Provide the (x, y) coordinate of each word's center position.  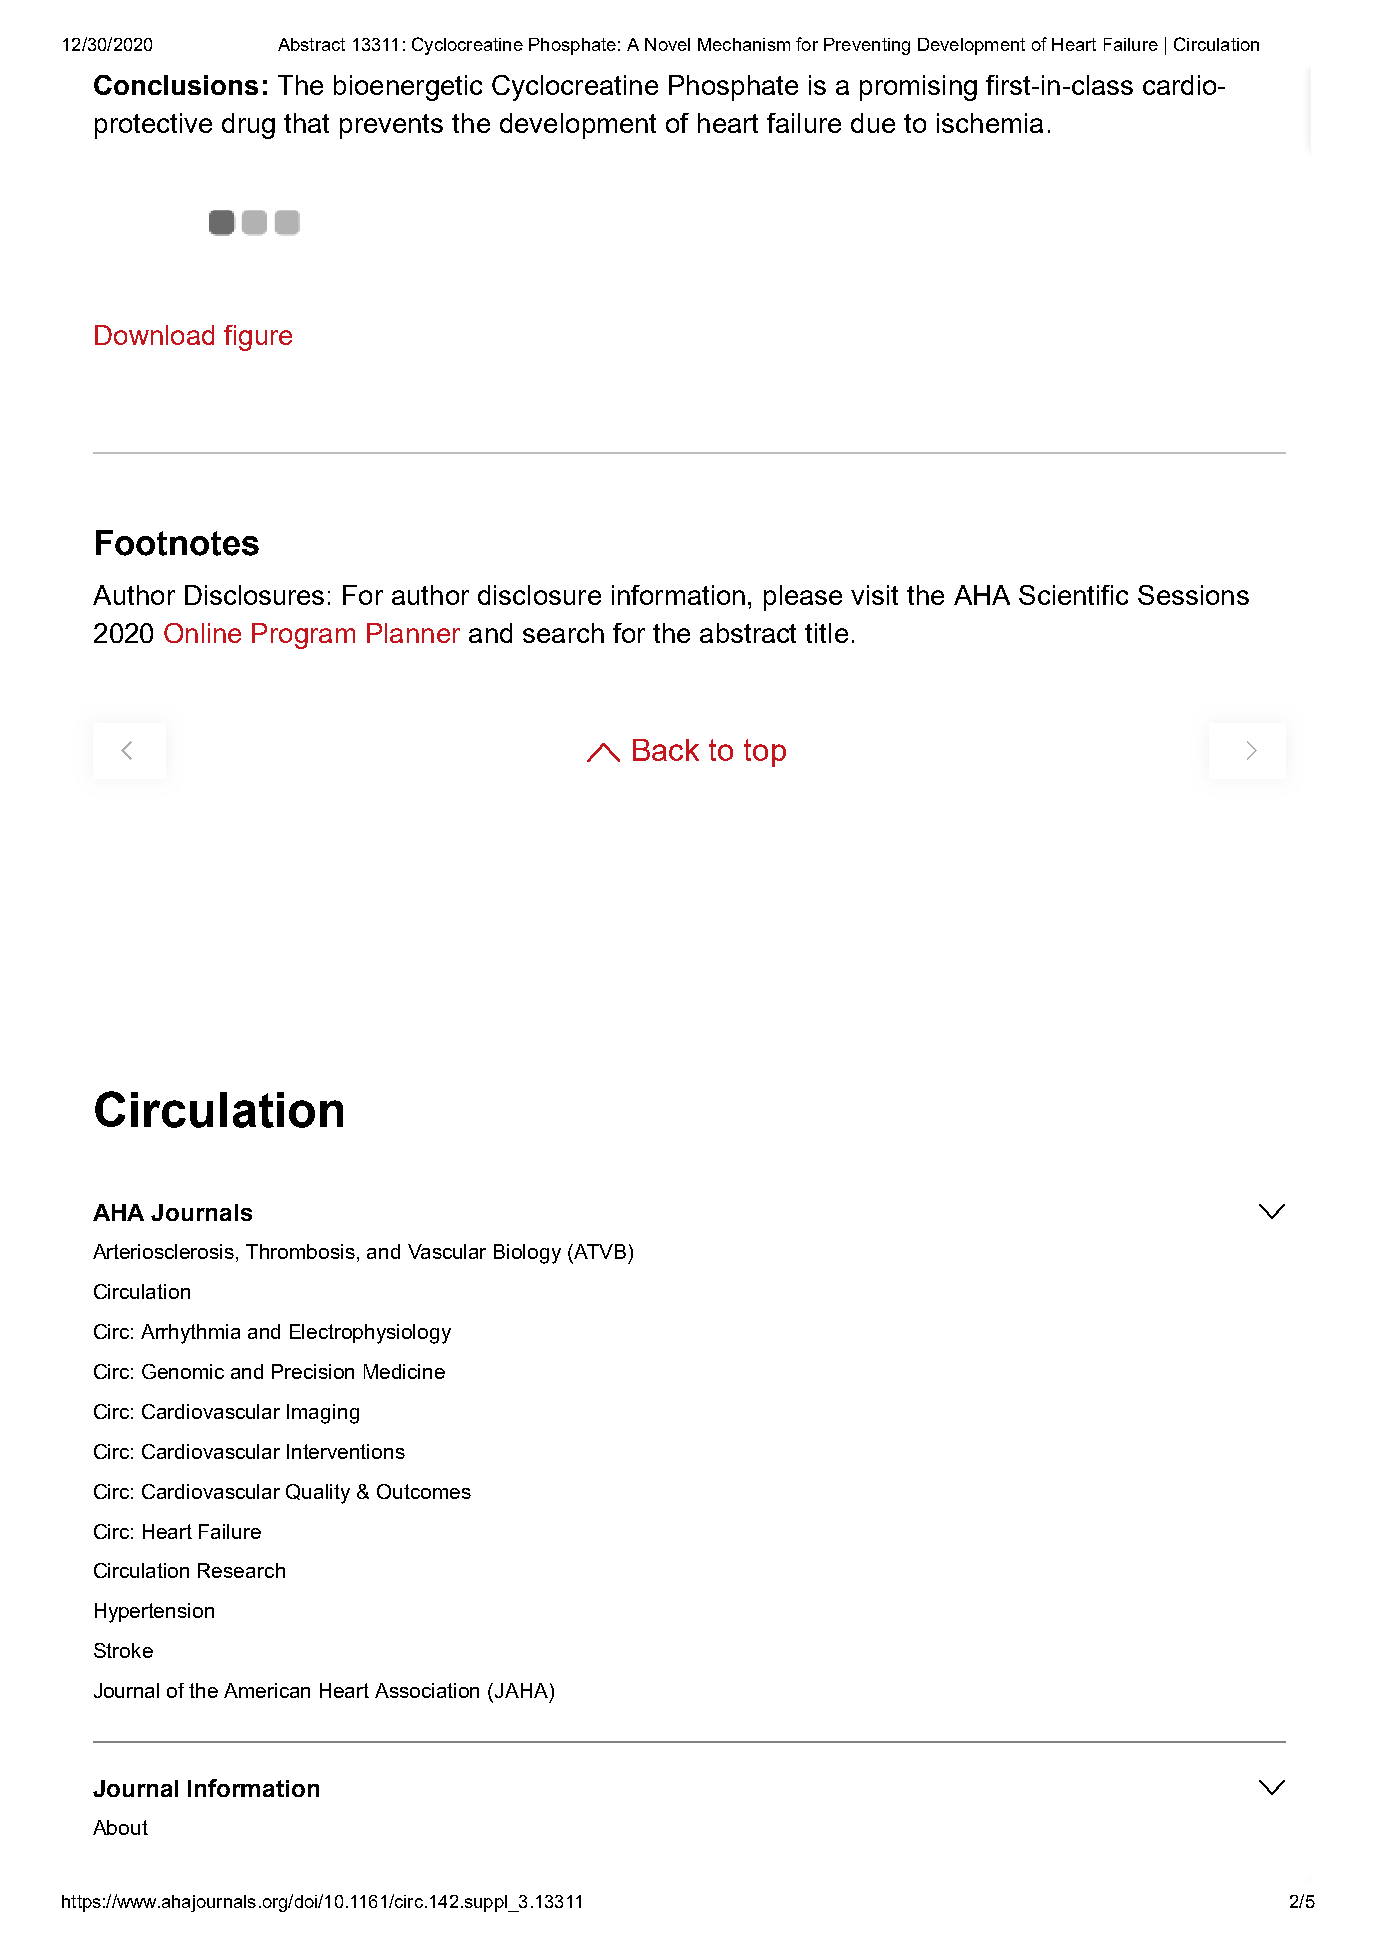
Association (427, 1690)
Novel (667, 44)
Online (202, 633)
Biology (527, 1254)
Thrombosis (300, 1251)
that (306, 123)
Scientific (1073, 595)
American (267, 1690)
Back (666, 750)
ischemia (990, 123)
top (765, 753)
